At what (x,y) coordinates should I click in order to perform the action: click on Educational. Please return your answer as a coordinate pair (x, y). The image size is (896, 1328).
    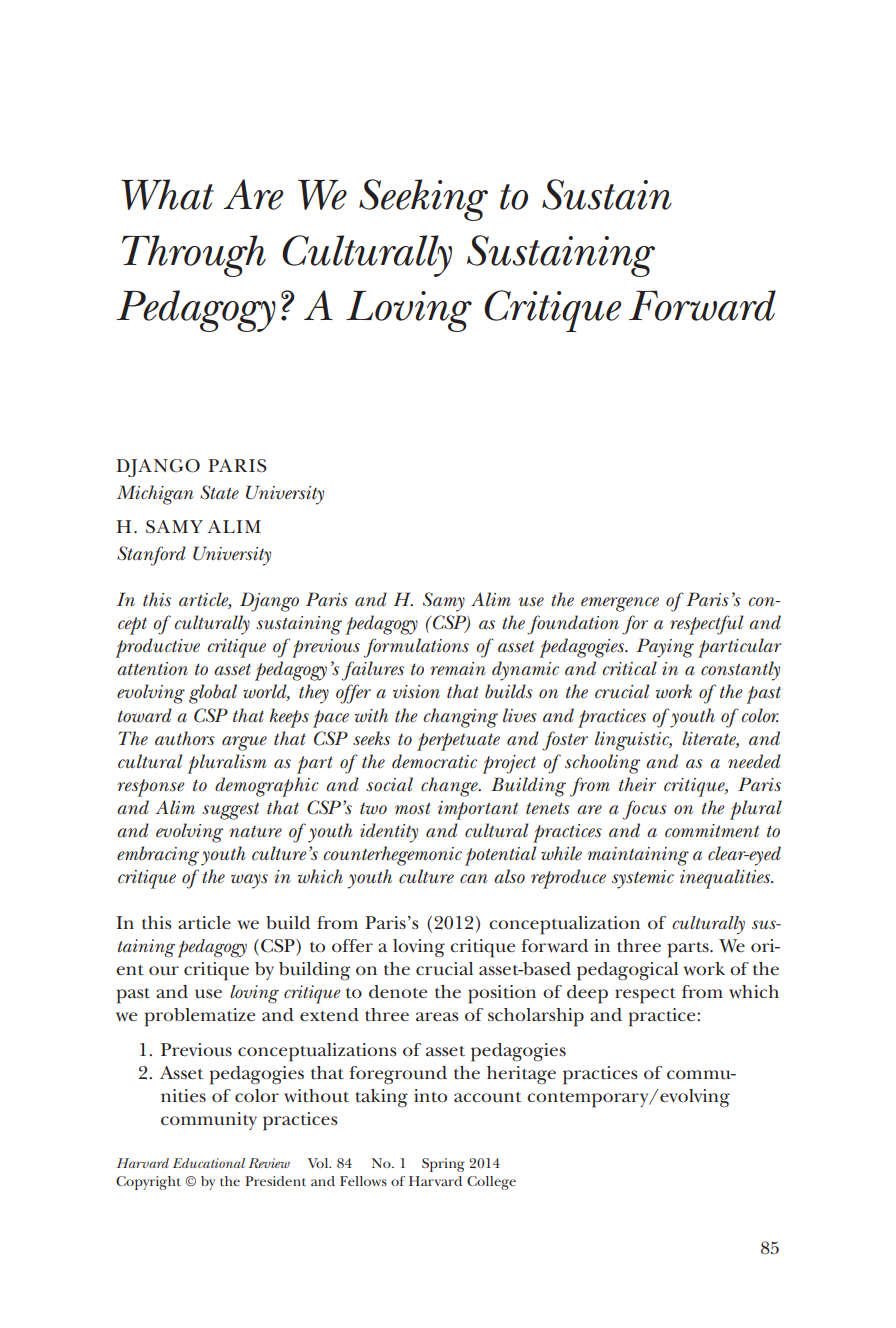
    Looking at the image, I should click on (209, 1163).
